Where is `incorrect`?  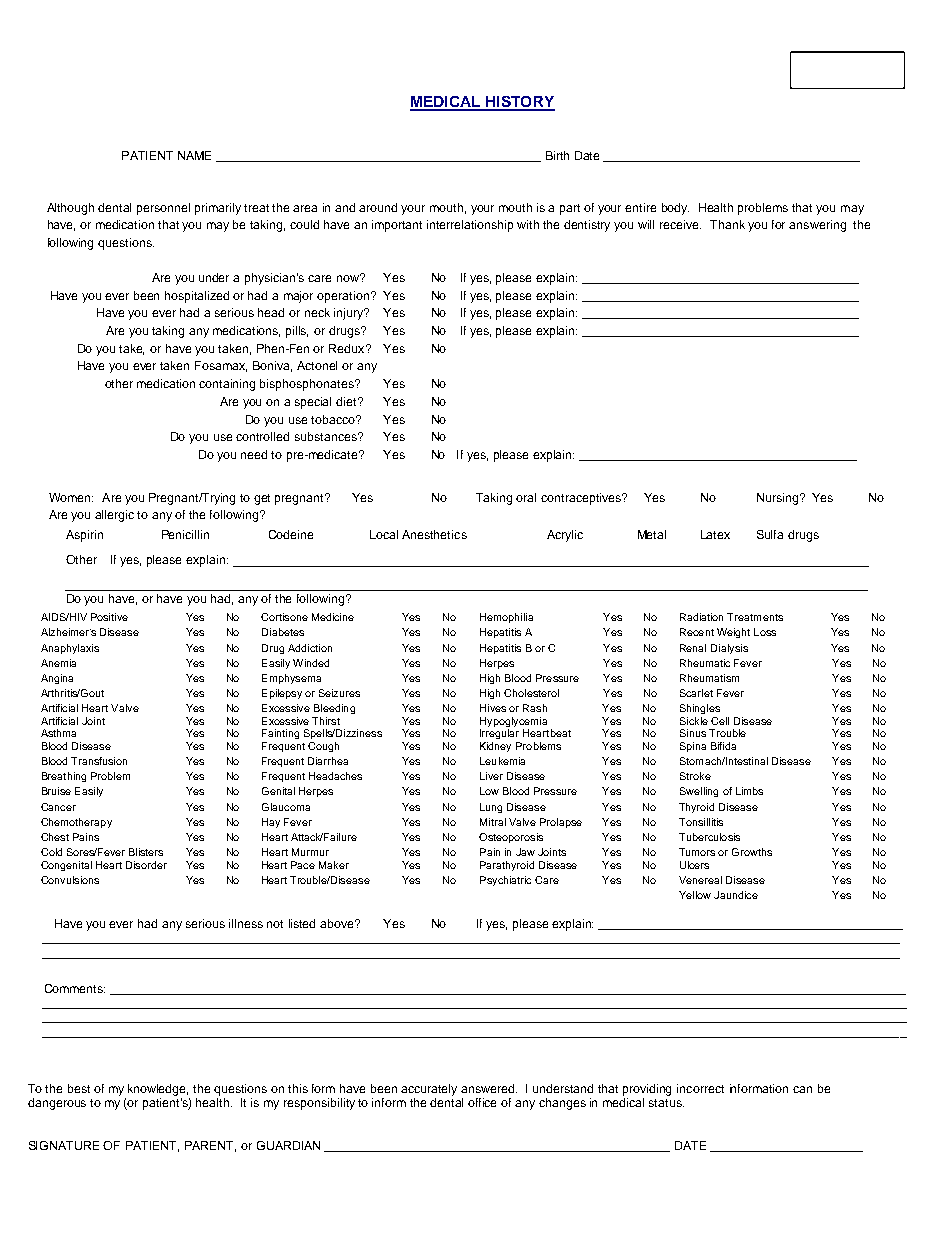
incorrect is located at coordinates (700, 1088).
